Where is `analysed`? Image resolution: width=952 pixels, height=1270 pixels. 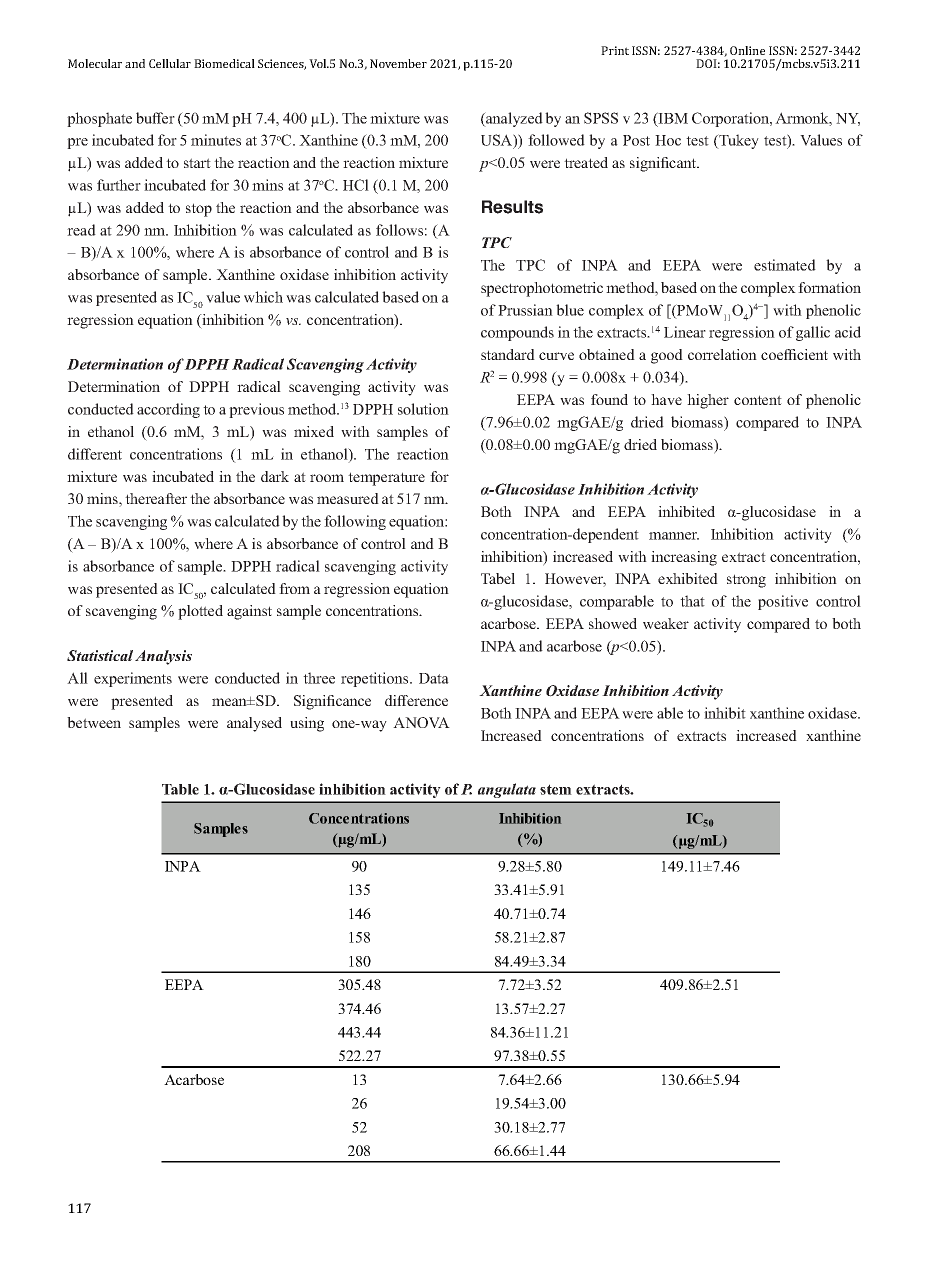 analysed is located at coordinates (254, 724).
